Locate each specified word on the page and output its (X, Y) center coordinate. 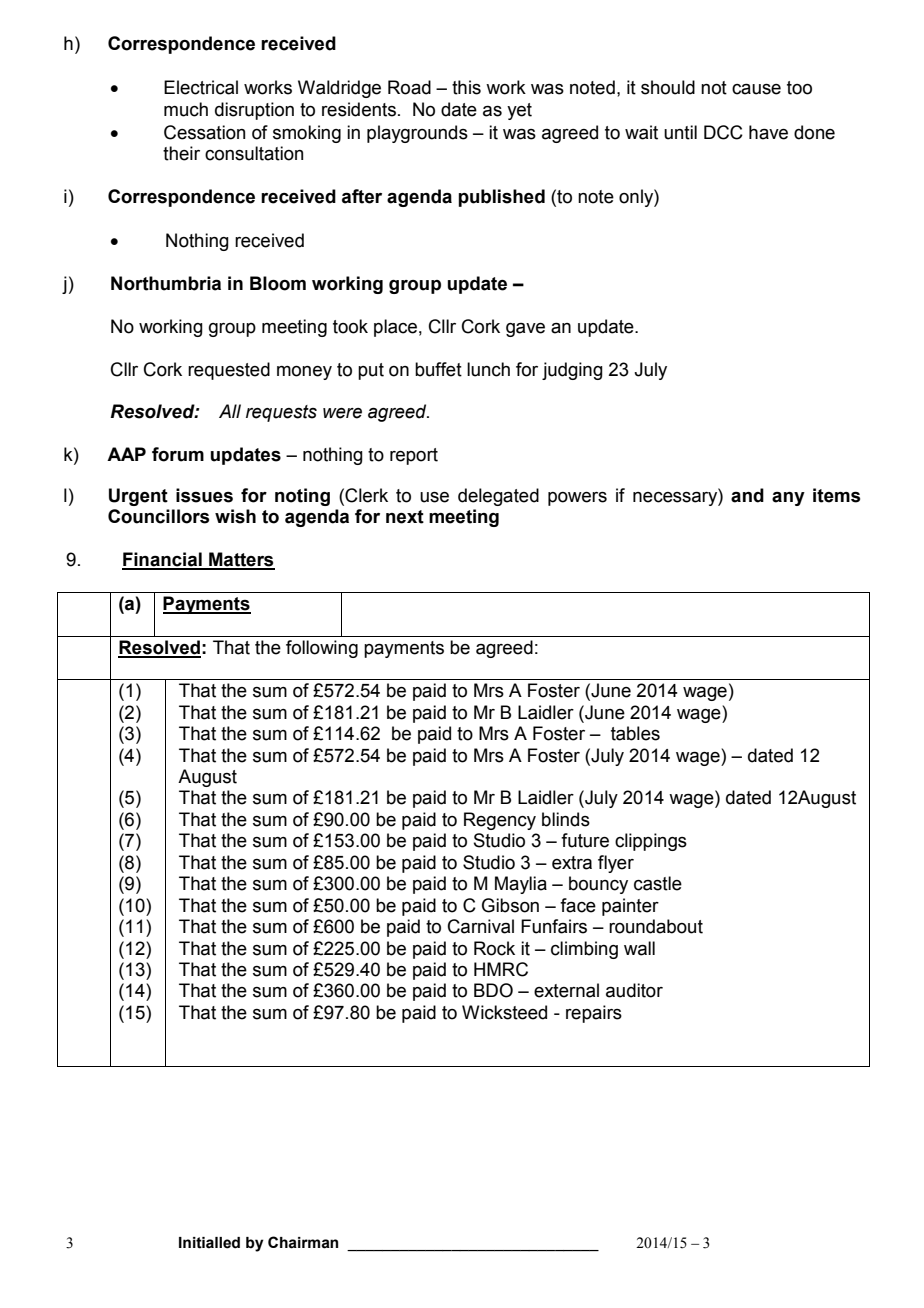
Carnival (481, 926)
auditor (634, 990)
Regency (500, 821)
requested (229, 371)
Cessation (204, 132)
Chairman (303, 1242)
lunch (488, 369)
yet (519, 111)
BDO (493, 990)
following (322, 649)
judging (572, 371)
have (768, 132)
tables (635, 733)
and (747, 495)
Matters (241, 560)
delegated (498, 497)
